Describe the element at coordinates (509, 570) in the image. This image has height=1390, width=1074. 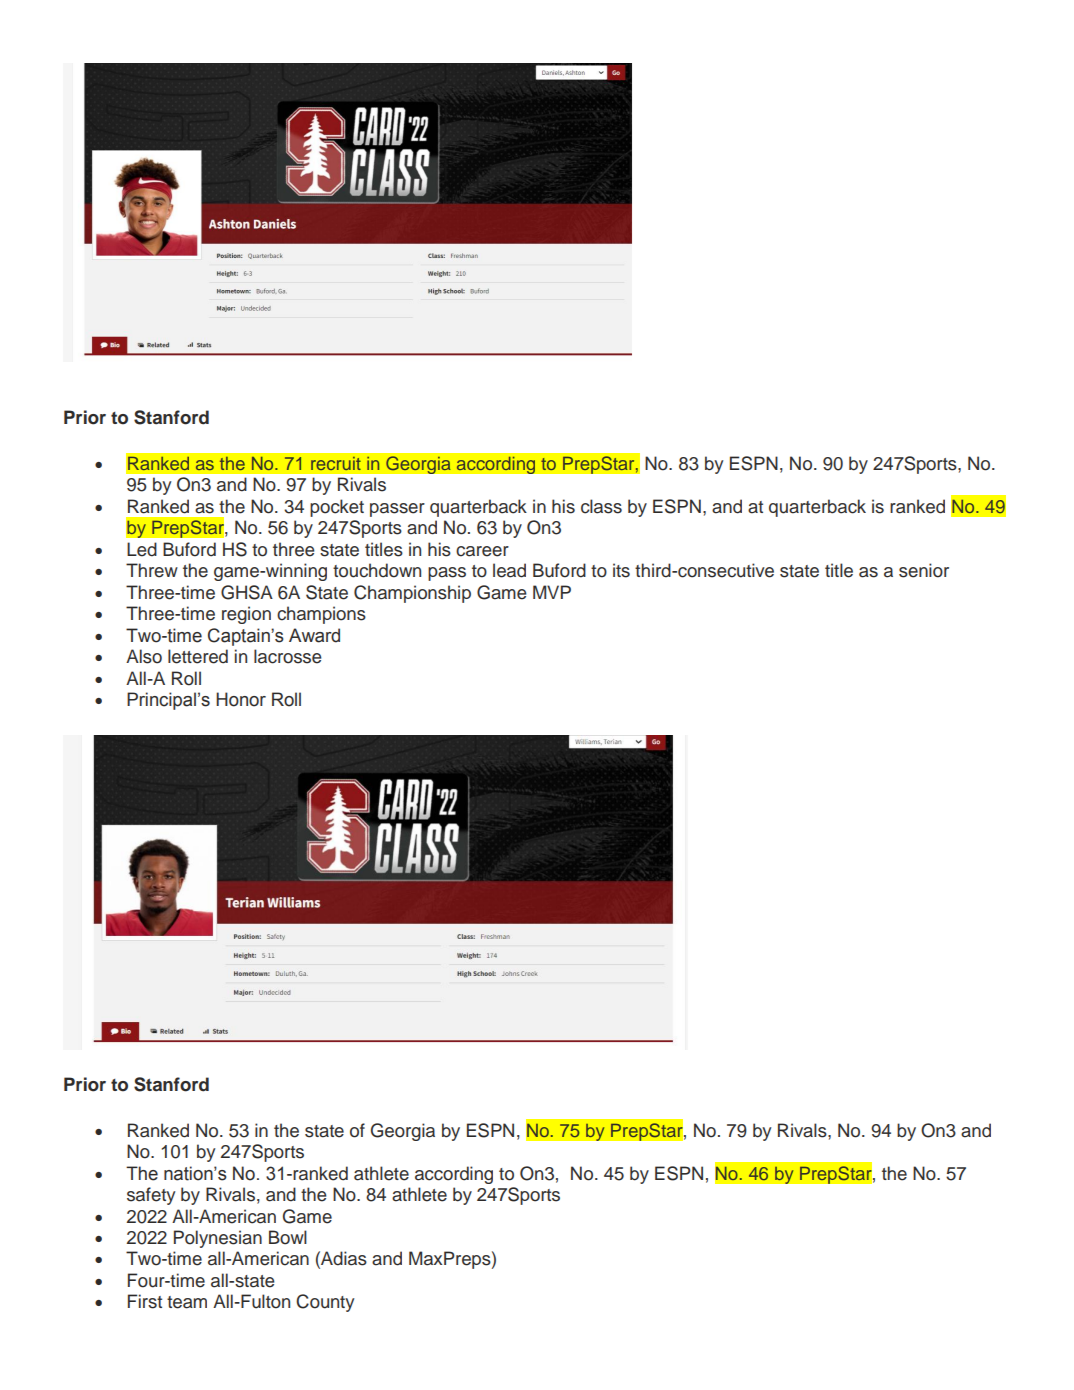
I see `lead` at that location.
